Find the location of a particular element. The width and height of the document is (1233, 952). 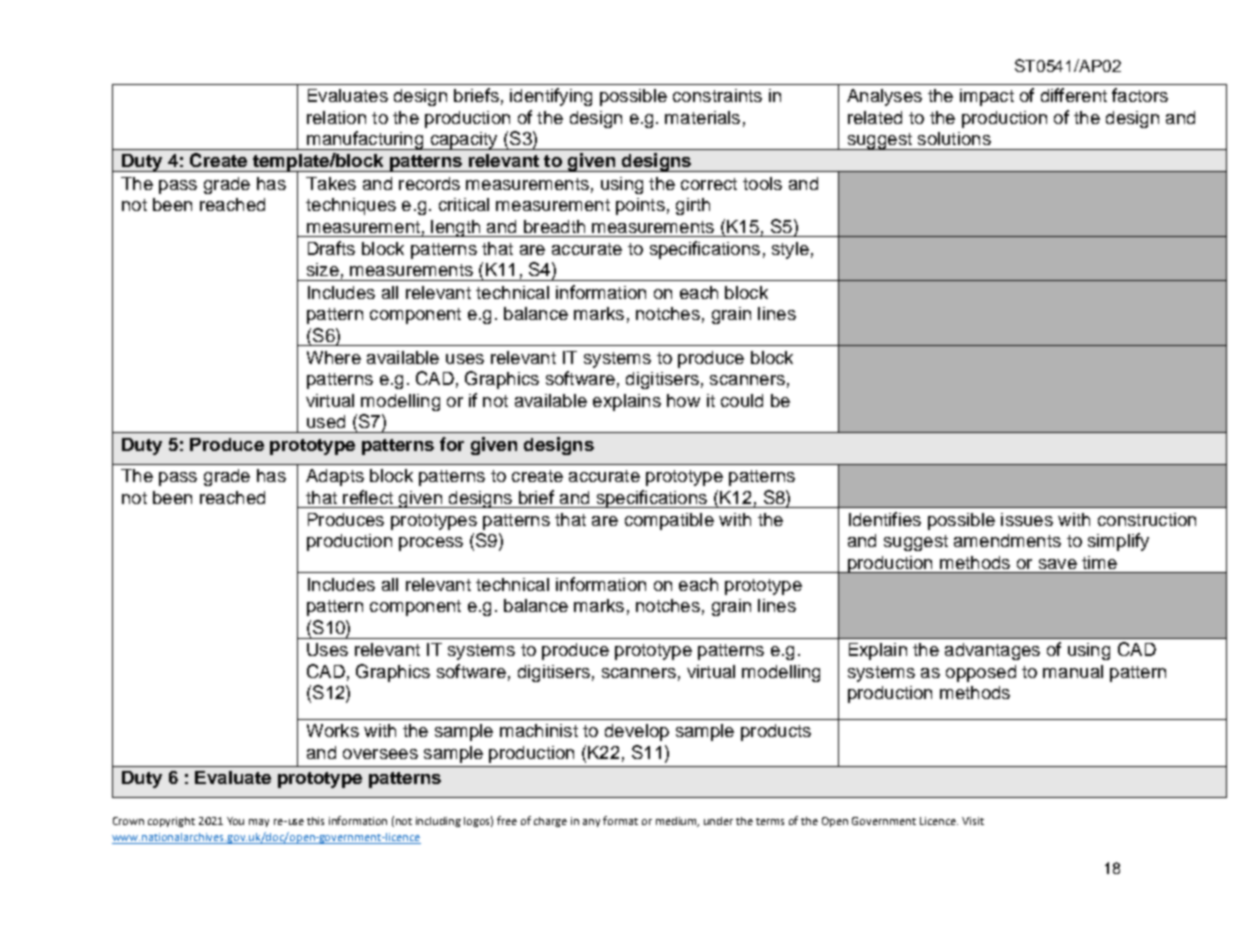

issues is located at coordinates (1027, 519).
